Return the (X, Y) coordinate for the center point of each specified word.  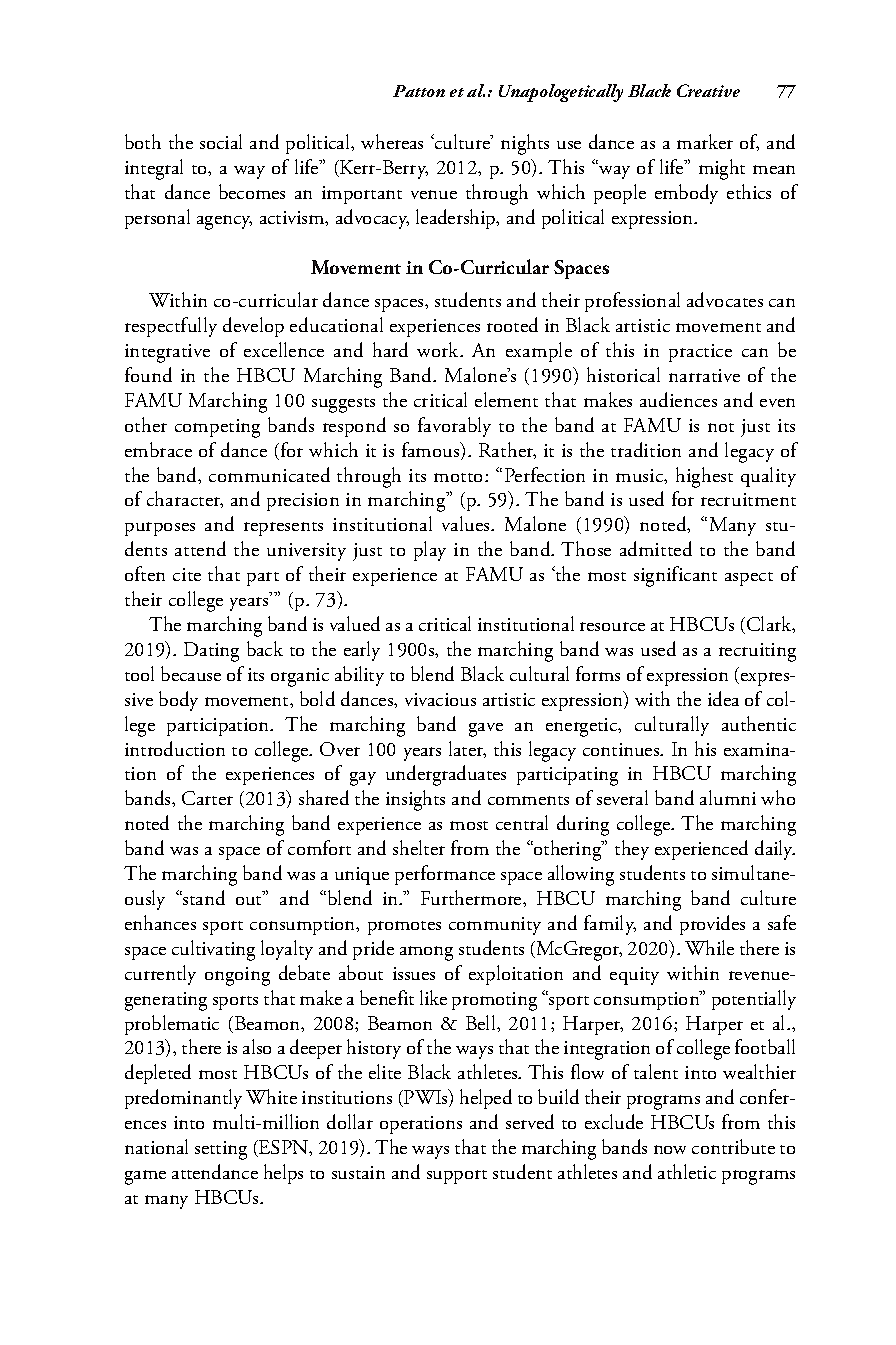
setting (221, 1150)
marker (705, 141)
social (221, 141)
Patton (419, 91)
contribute (733, 1146)
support (457, 1177)
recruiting (757, 652)
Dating (211, 652)
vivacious (440, 699)
